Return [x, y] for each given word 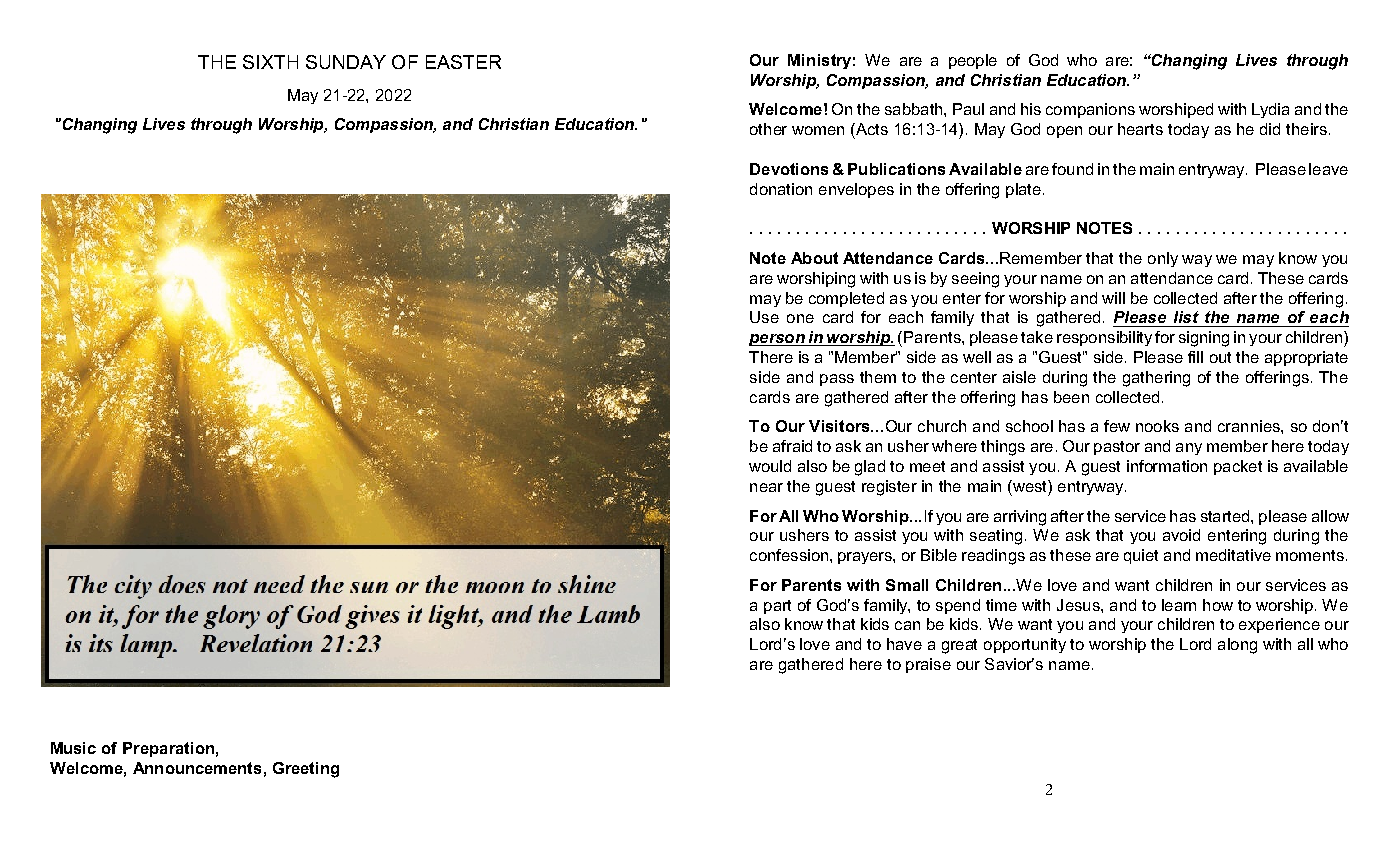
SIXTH [270, 62]
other [768, 129]
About [814, 258]
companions [1090, 110]
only [1163, 259]
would [770, 466]
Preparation [168, 749]
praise [928, 665]
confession [789, 555]
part [777, 607]
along [1237, 646]
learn [1179, 605]
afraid [792, 446]
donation [781, 189]
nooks [1157, 426]
